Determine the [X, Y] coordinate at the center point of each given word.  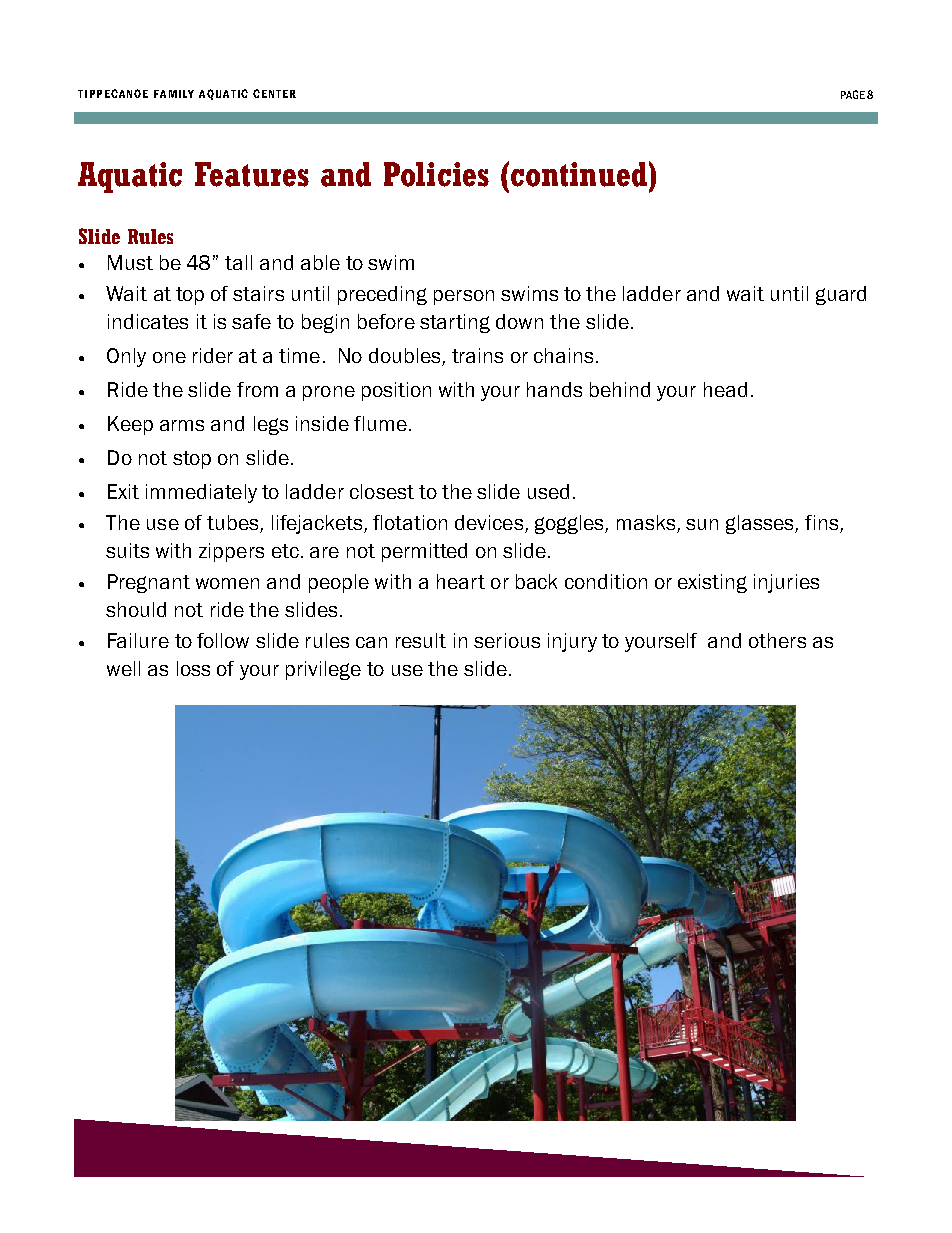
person [464, 297]
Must [130, 262]
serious [507, 640]
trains [477, 355]
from [257, 389]
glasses [761, 524]
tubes [234, 524]
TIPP [90, 94]
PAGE [853, 94]
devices [490, 524]
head [725, 389]
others [777, 640]
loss [193, 668]
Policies [436, 174]
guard [841, 295]
